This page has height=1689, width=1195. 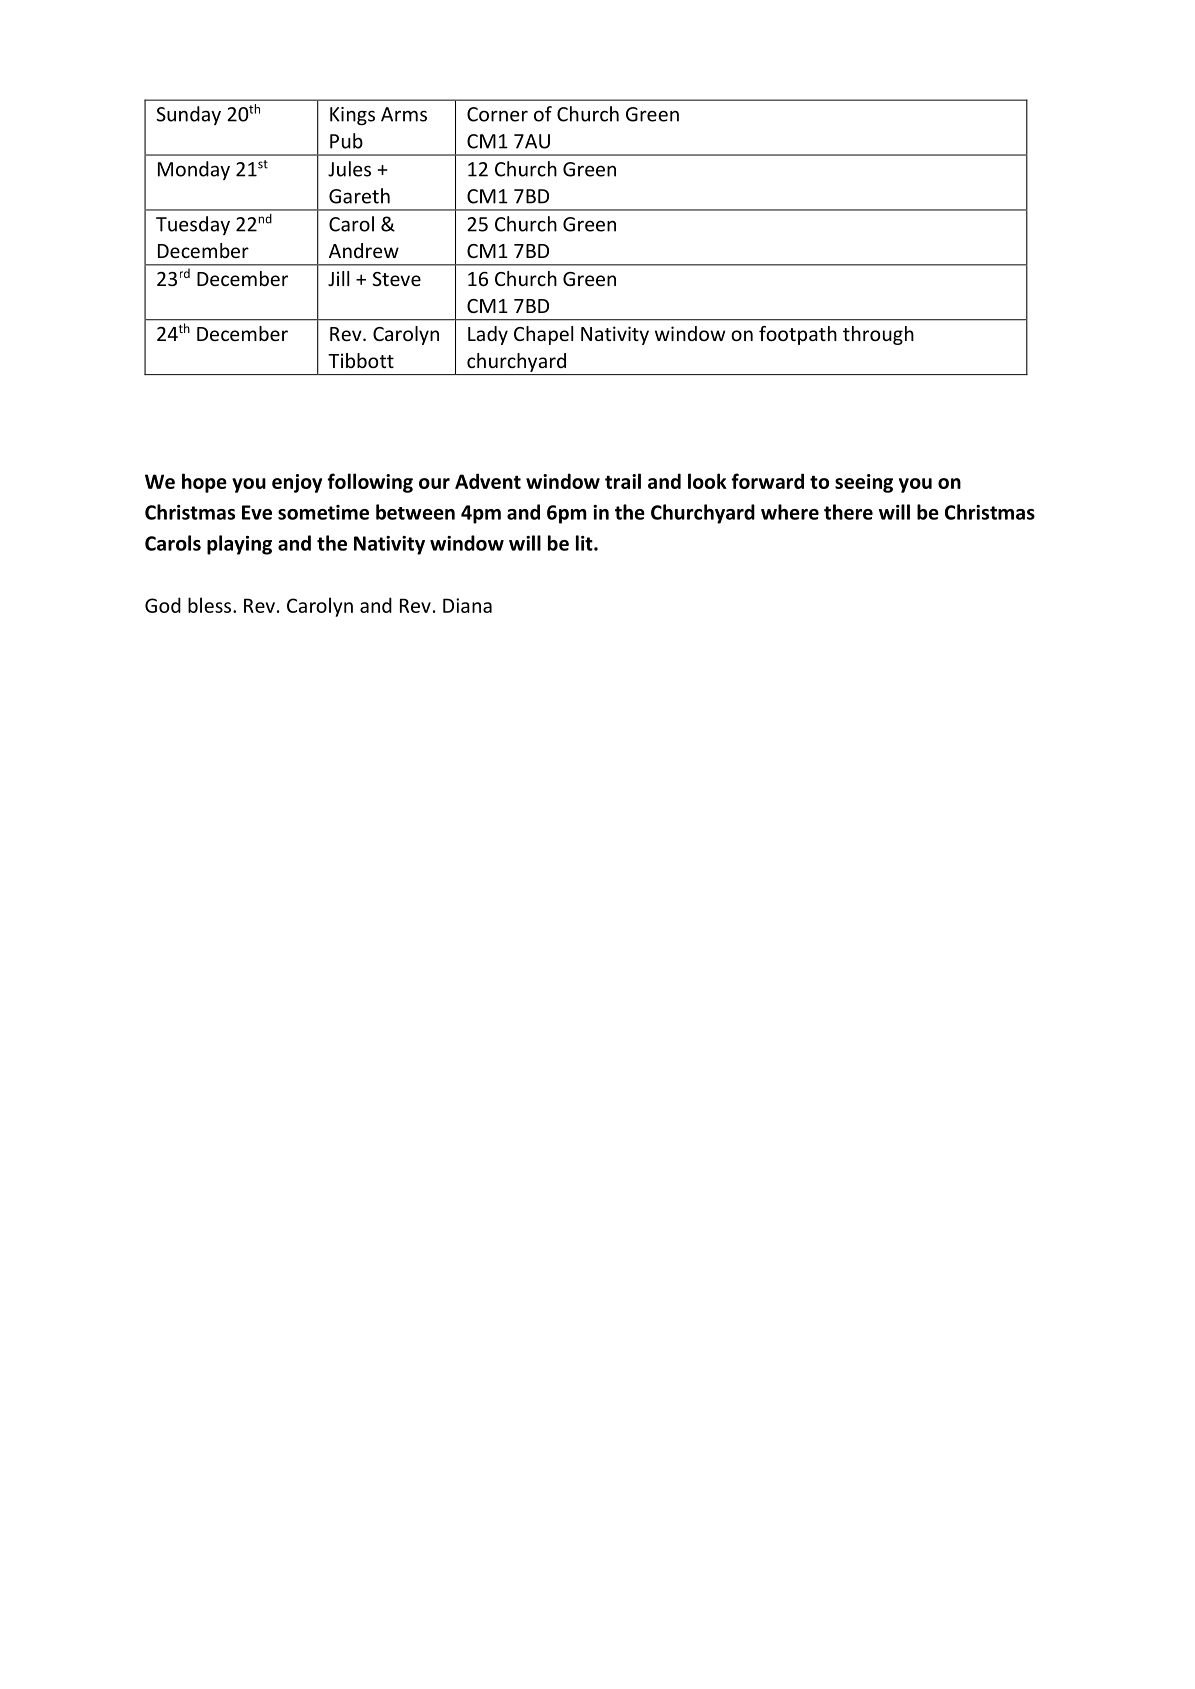 What do you see at coordinates (798, 335) in the page?
I see `footpath` at bounding box center [798, 335].
